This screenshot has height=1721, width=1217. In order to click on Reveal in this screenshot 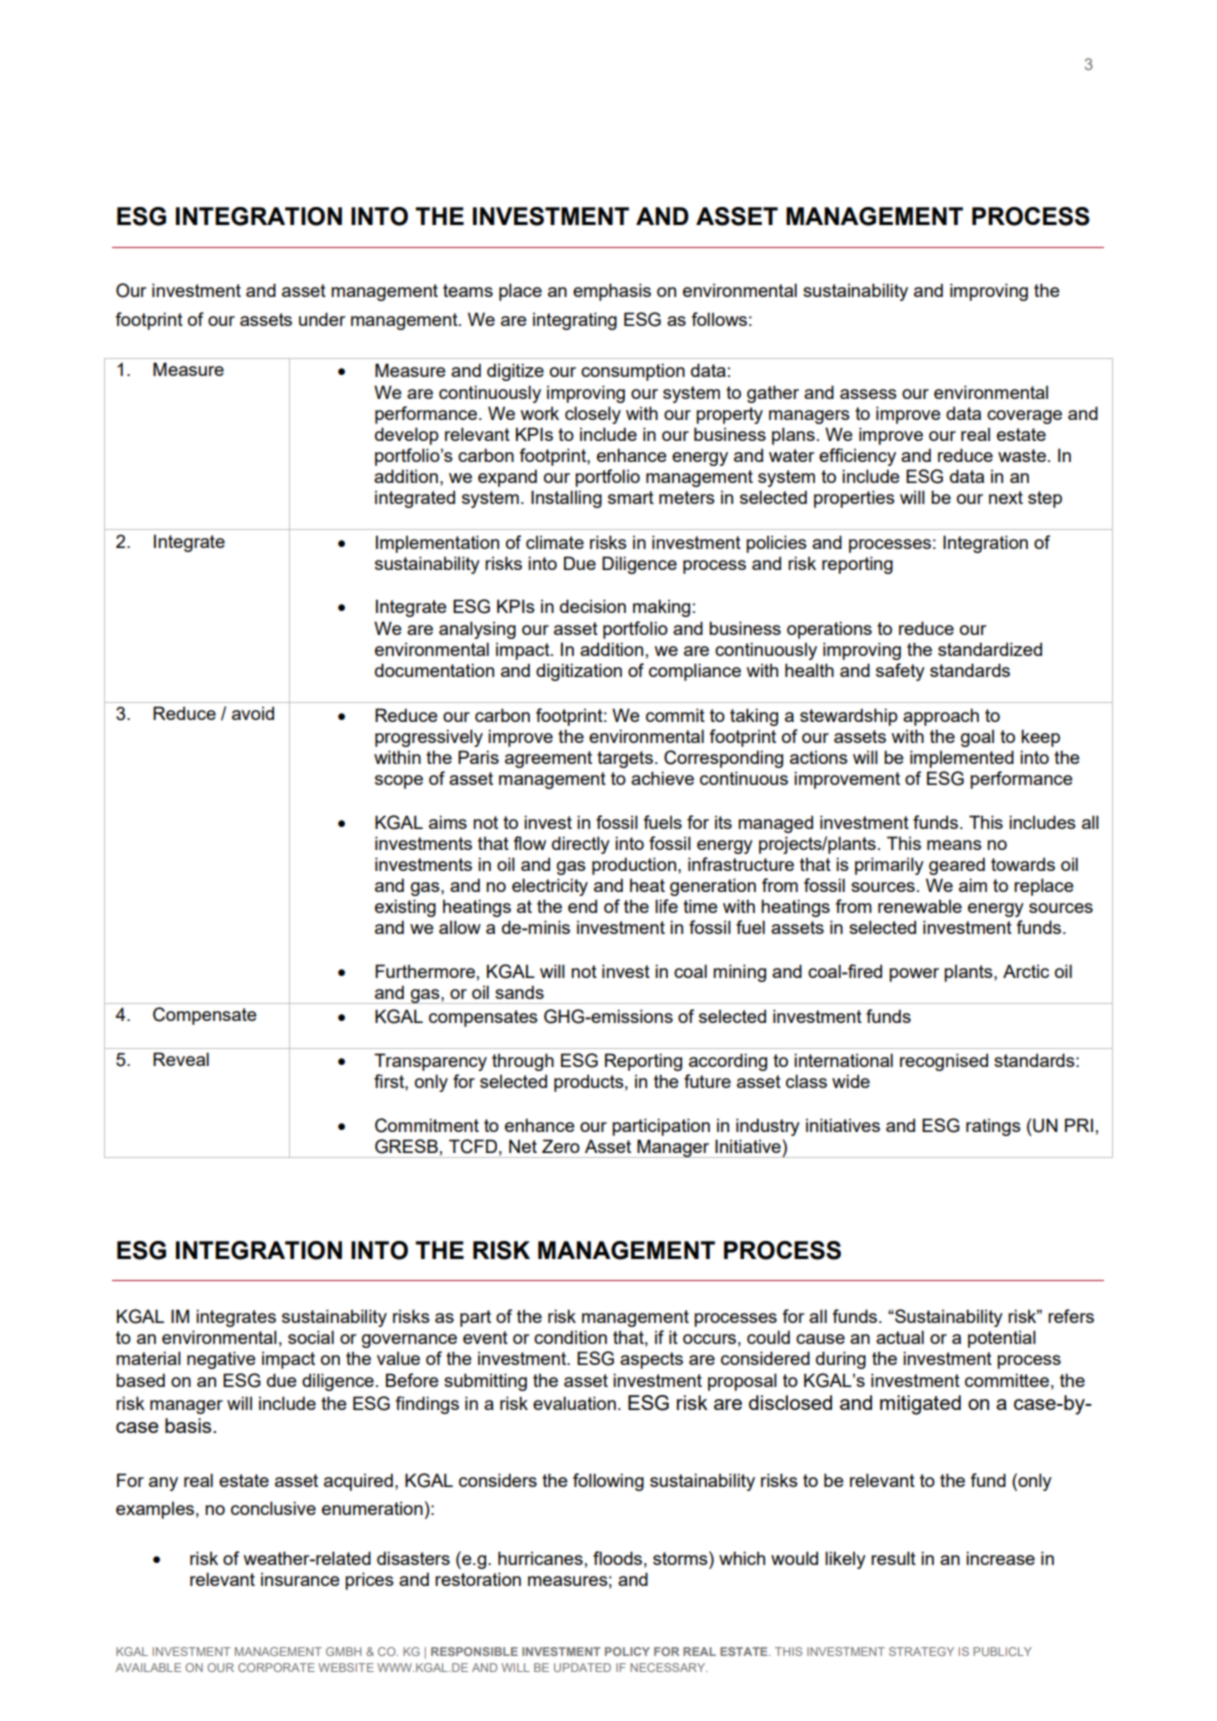, I will do `click(181, 1059)`.
